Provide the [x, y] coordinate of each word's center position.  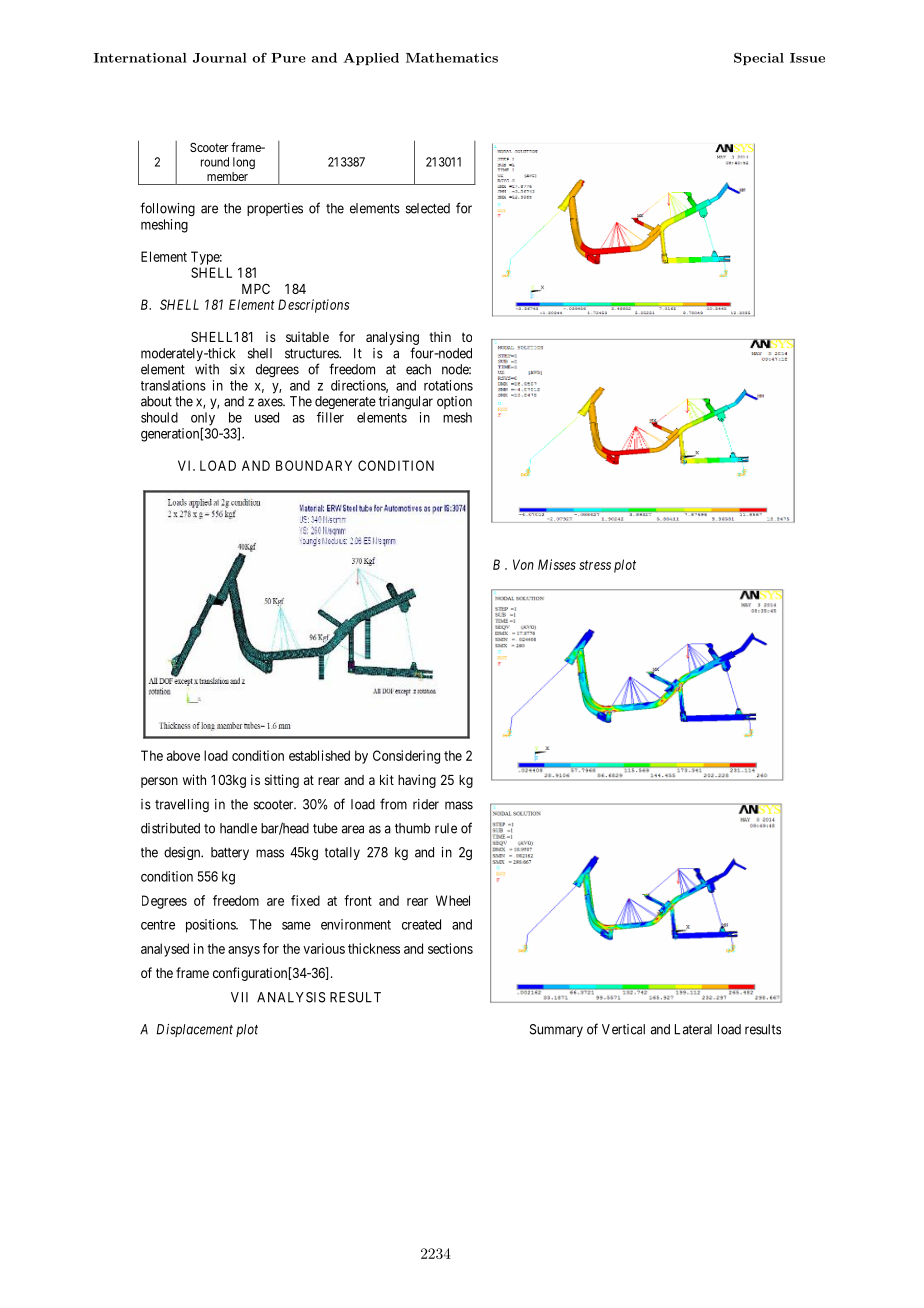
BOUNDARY [314, 465]
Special [759, 58]
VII [239, 997]
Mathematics [452, 58]
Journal [220, 58]
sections [450, 948]
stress [595, 565]
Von [523, 564]
